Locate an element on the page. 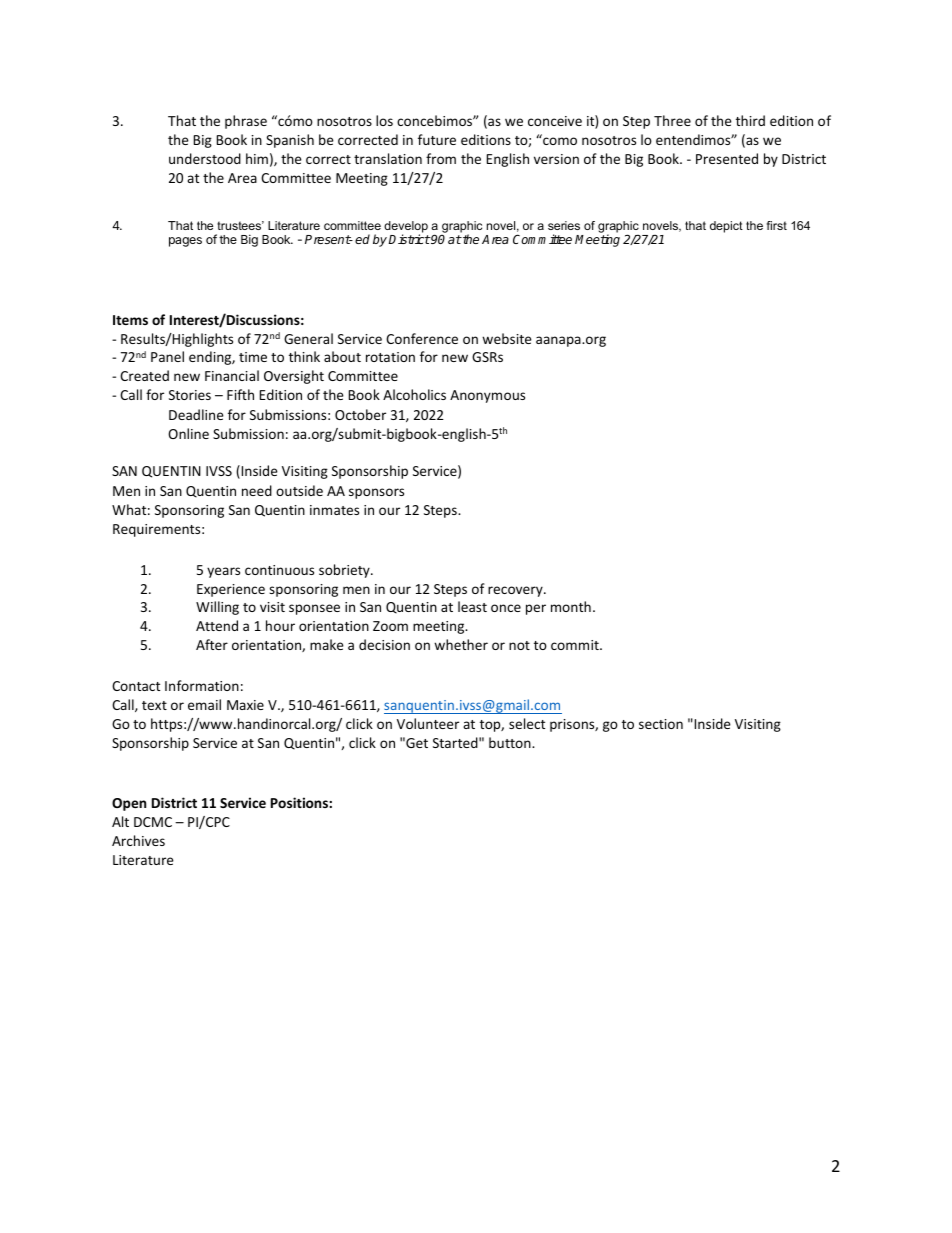  recovery is located at coordinates (516, 591).
